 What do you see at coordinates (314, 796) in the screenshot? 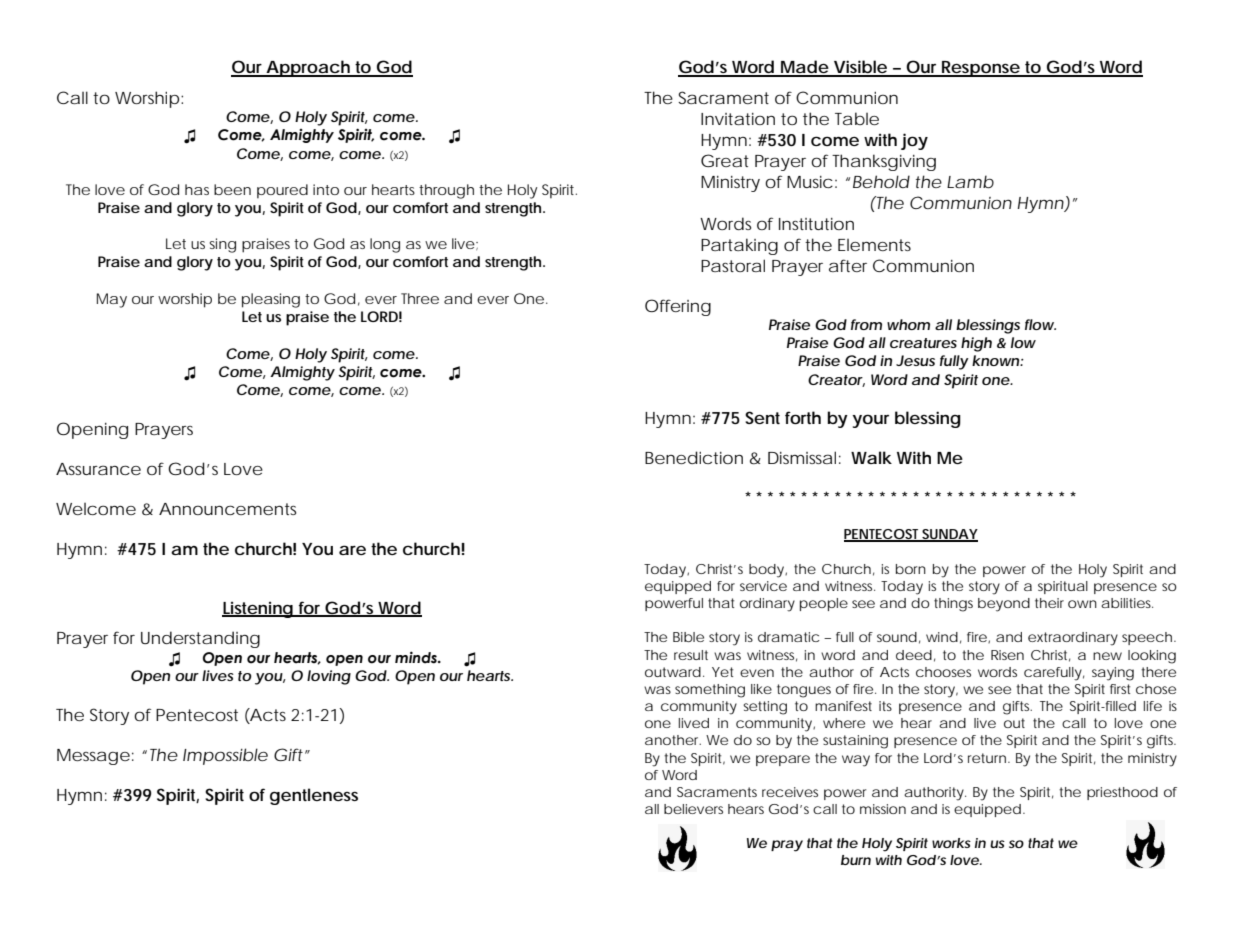
I see `gentleness` at bounding box center [314, 796].
